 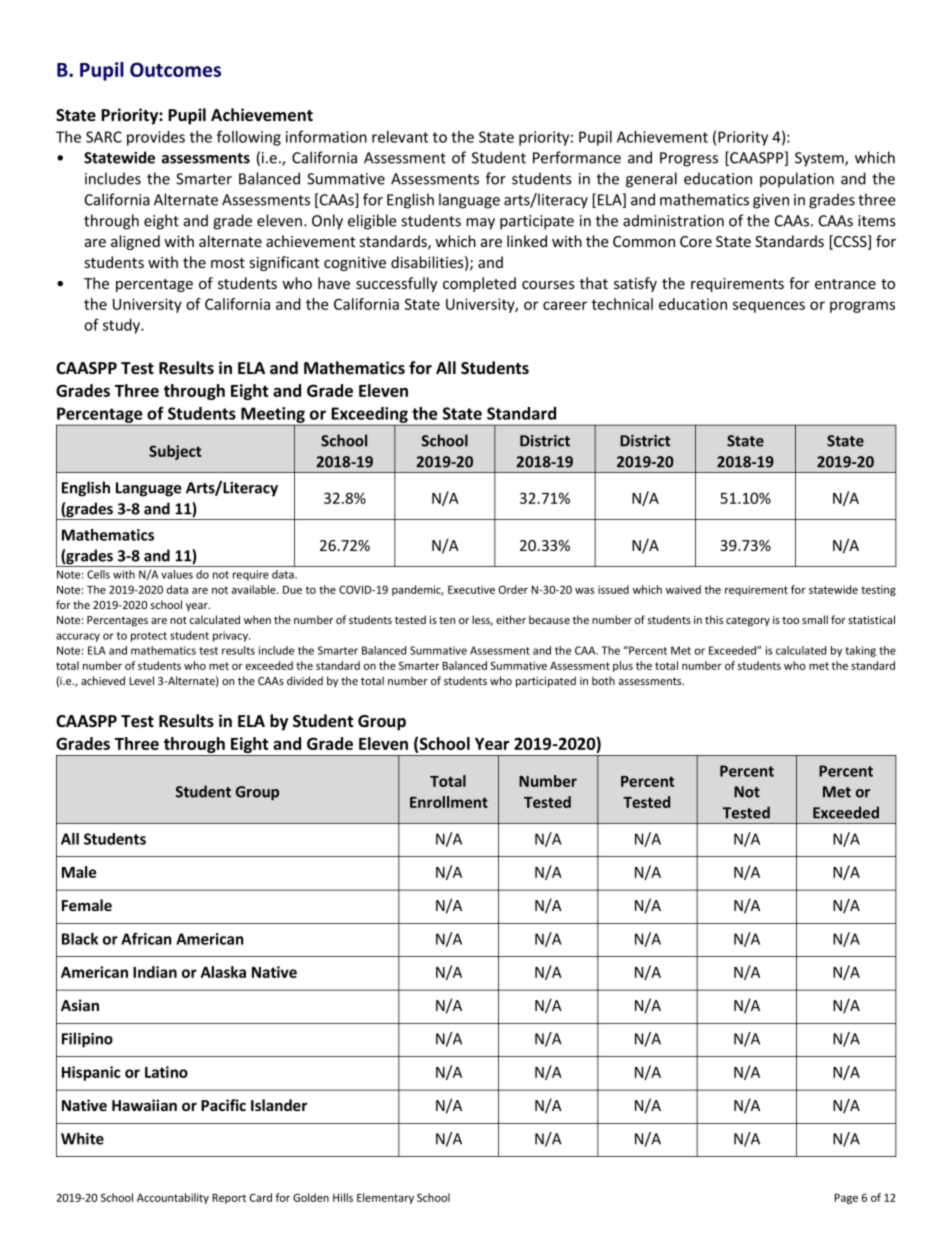 What do you see at coordinates (860, 651) in the screenshot?
I see `taking` at bounding box center [860, 651].
